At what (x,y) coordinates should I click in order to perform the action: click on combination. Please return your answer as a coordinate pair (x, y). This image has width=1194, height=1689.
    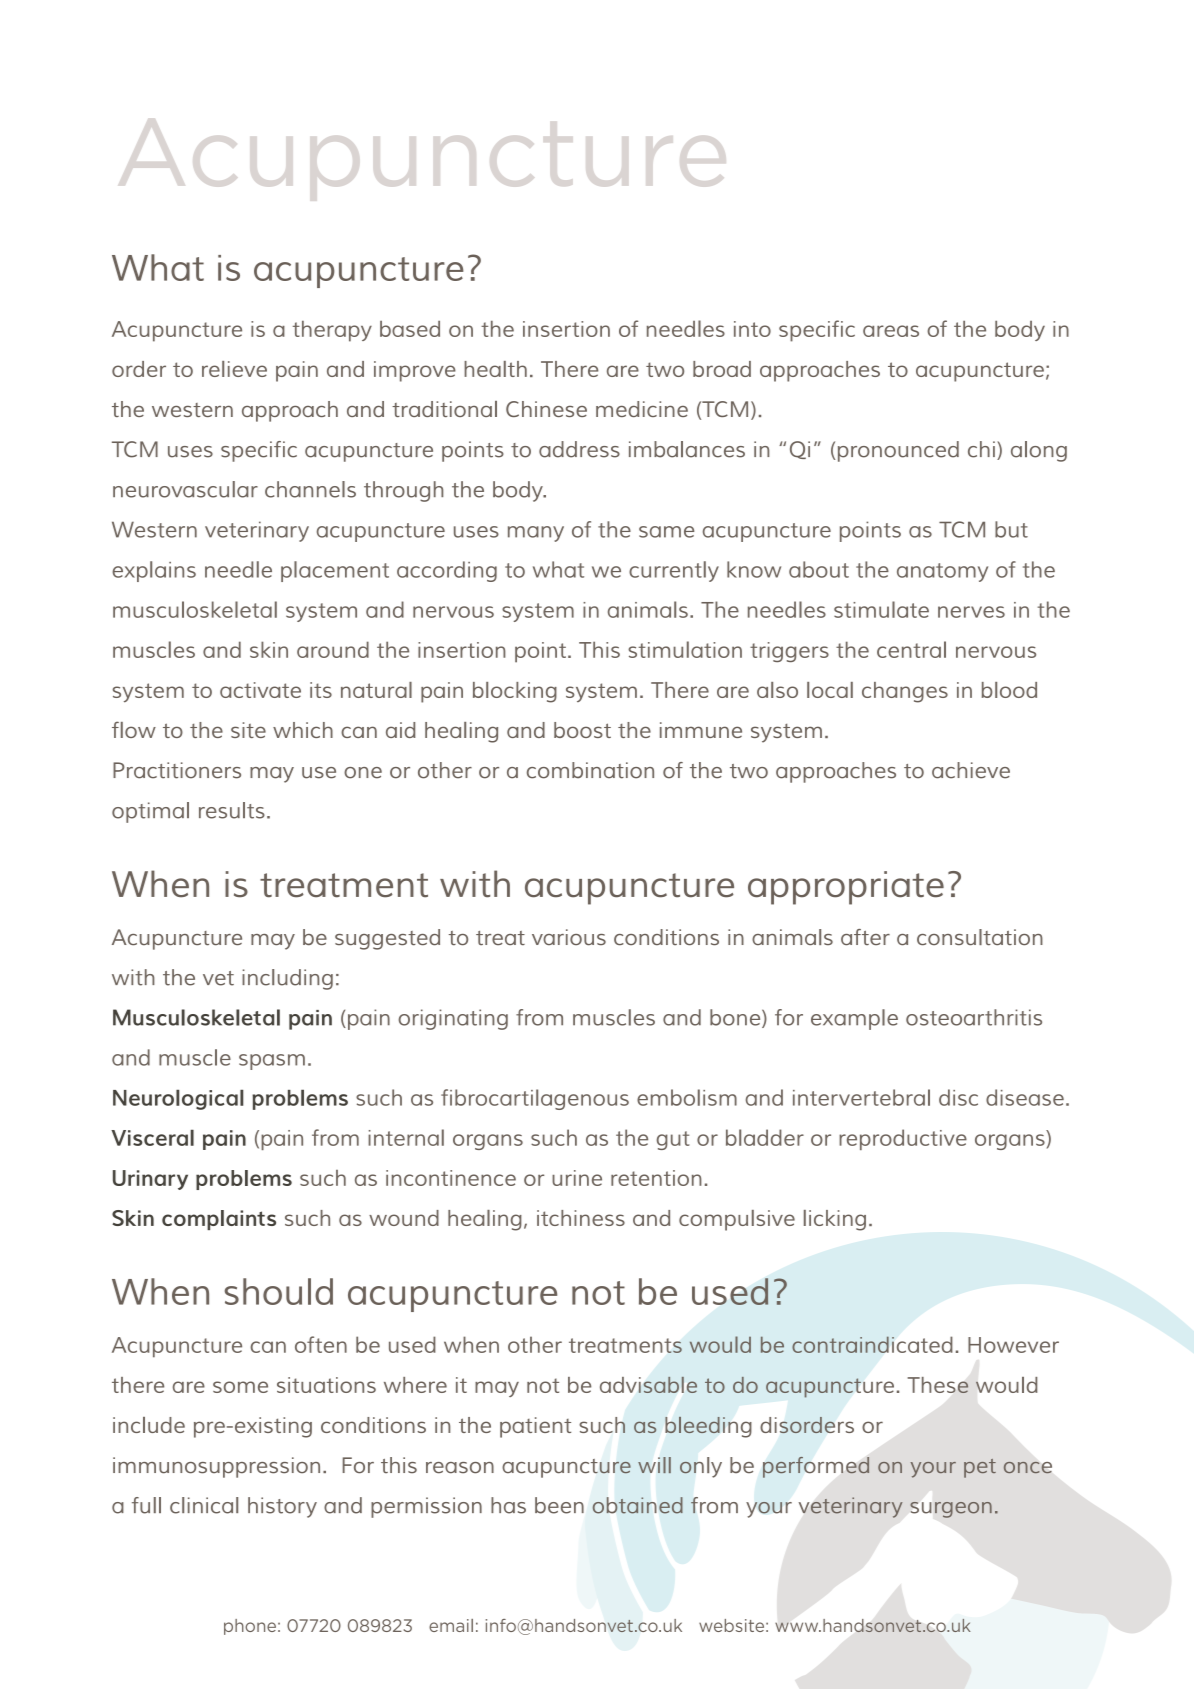
    Looking at the image, I should click on (590, 770).
